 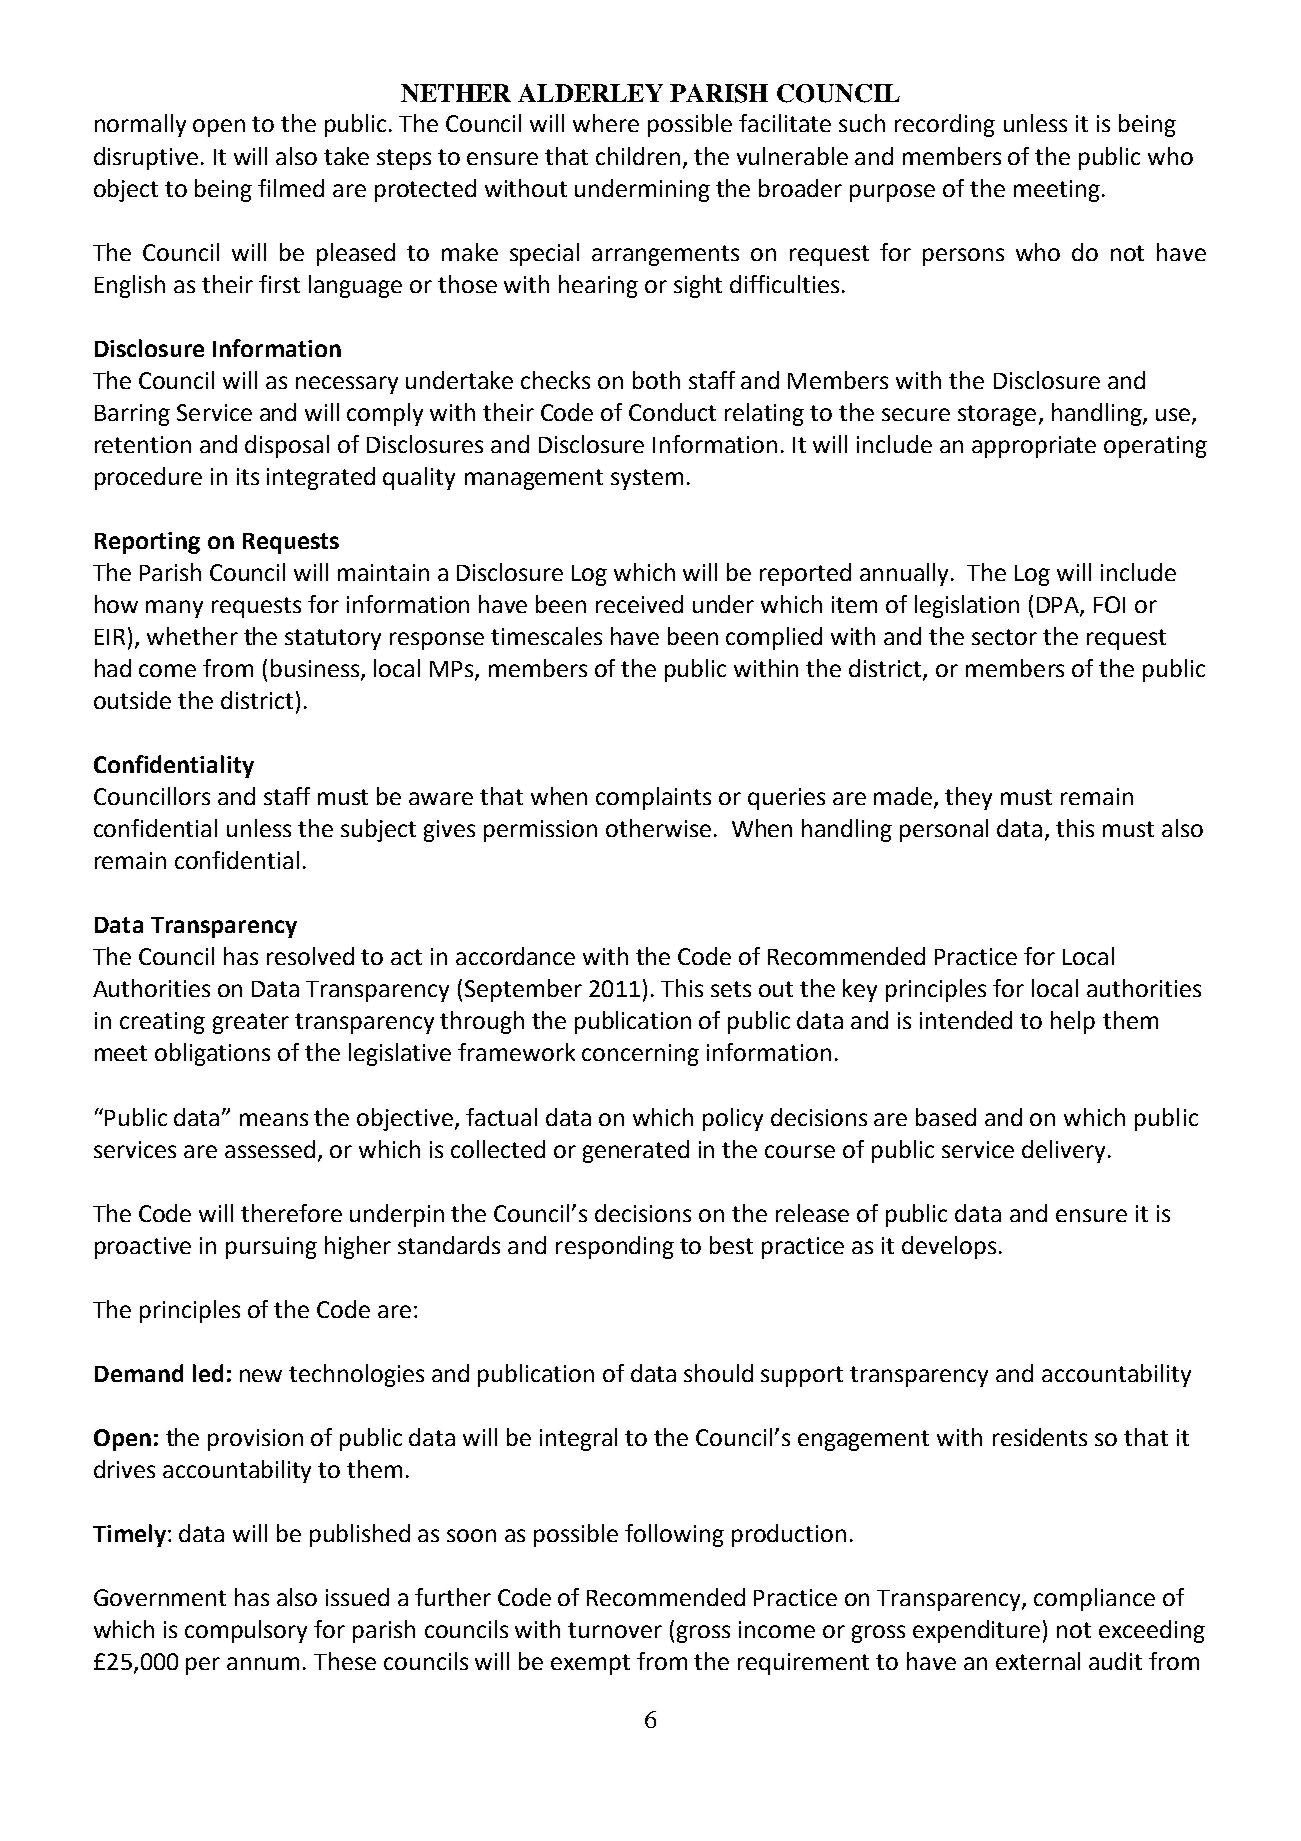 What do you see at coordinates (246, 1631) in the screenshot?
I see `compulsory` at bounding box center [246, 1631].
